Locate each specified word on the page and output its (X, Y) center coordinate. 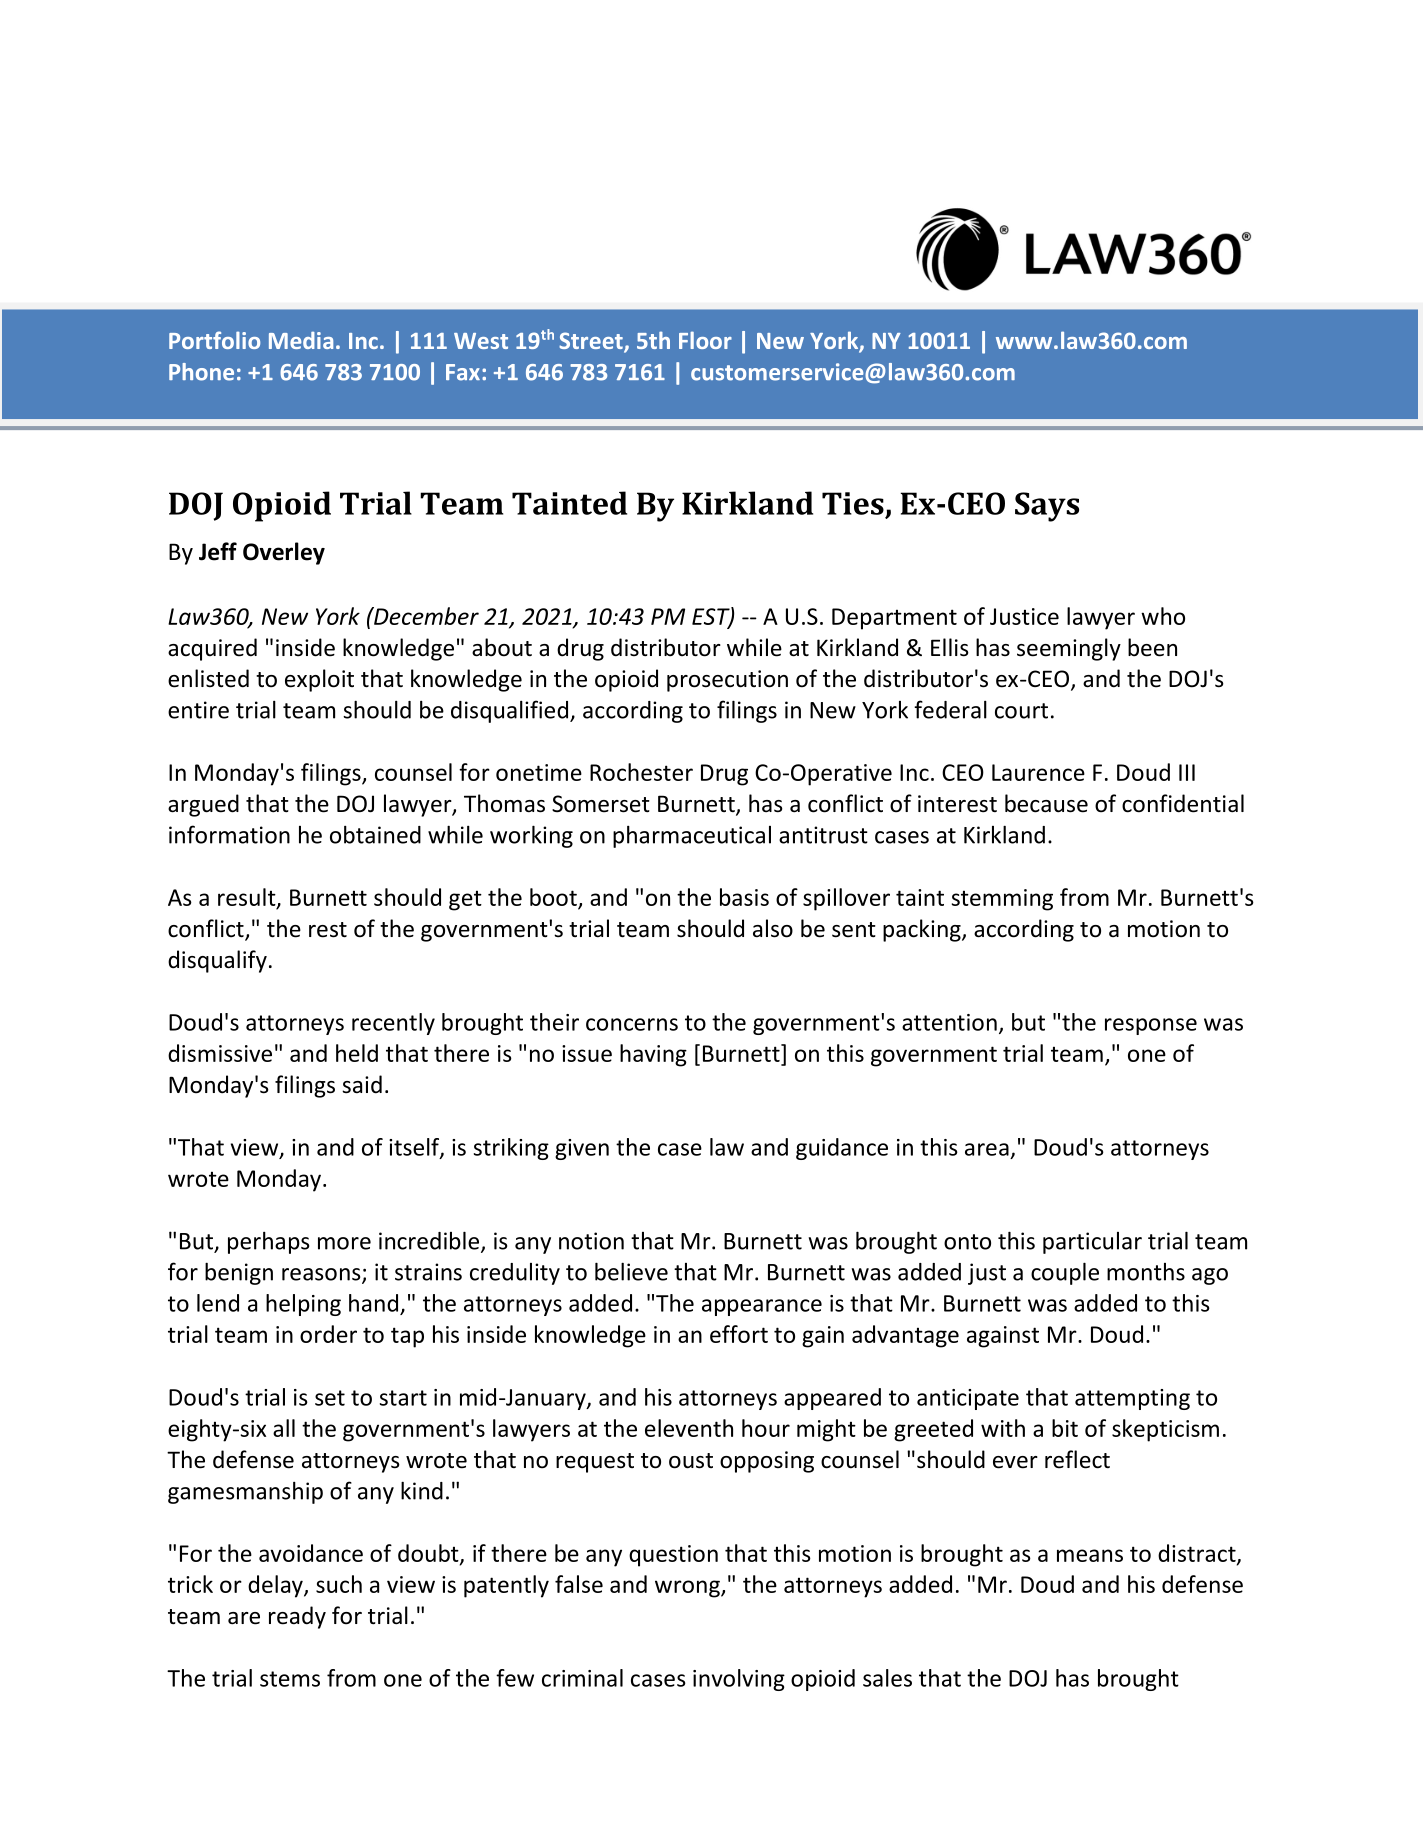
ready (297, 1617)
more (344, 1243)
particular (1092, 1243)
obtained (375, 835)
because (1046, 803)
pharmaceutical (692, 837)
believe (631, 1271)
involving (739, 1680)
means (1090, 1555)
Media (301, 340)
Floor (705, 340)
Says (1047, 507)
